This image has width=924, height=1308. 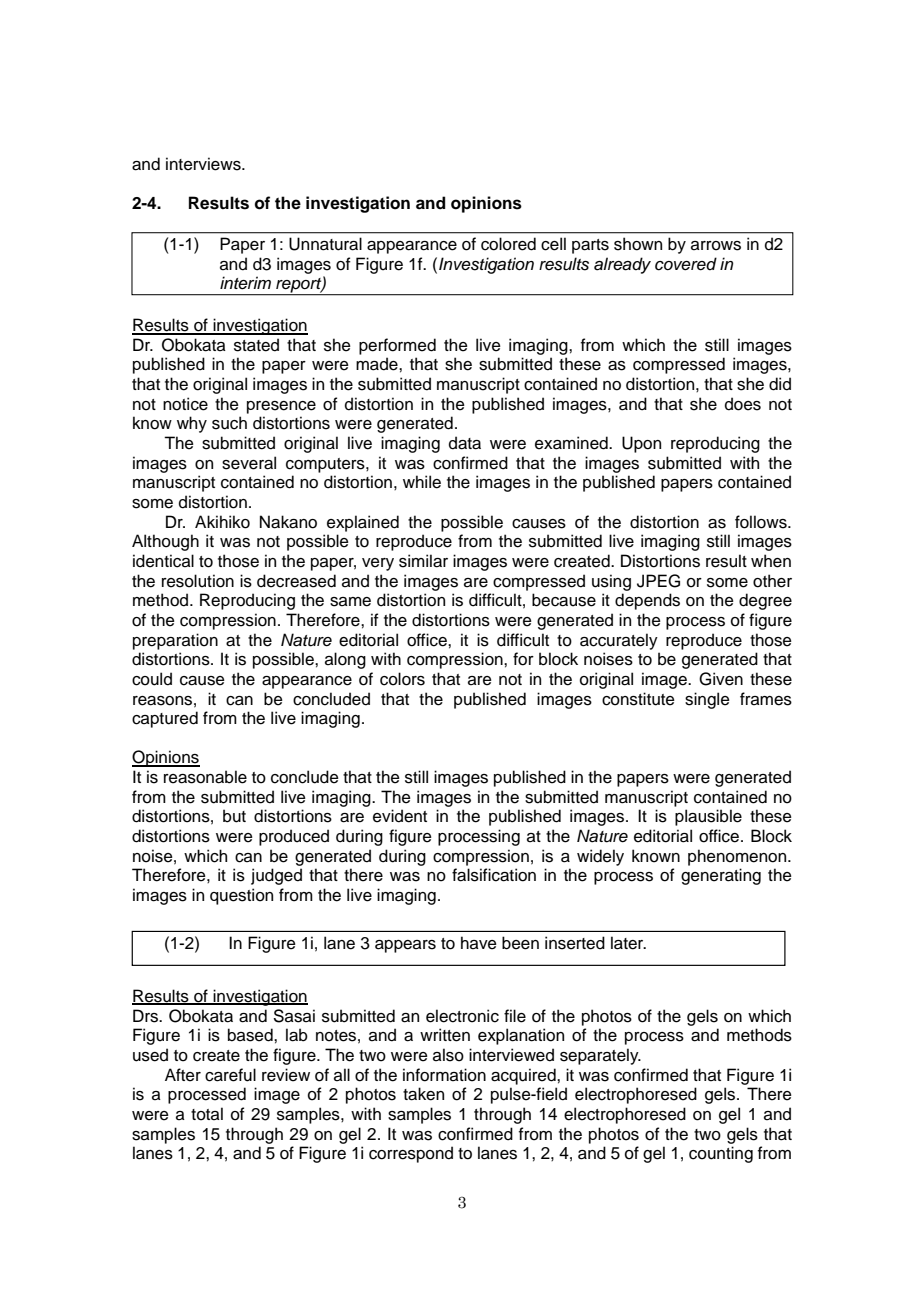 What do you see at coordinates (234, 816) in the image?
I see `but` at bounding box center [234, 816].
